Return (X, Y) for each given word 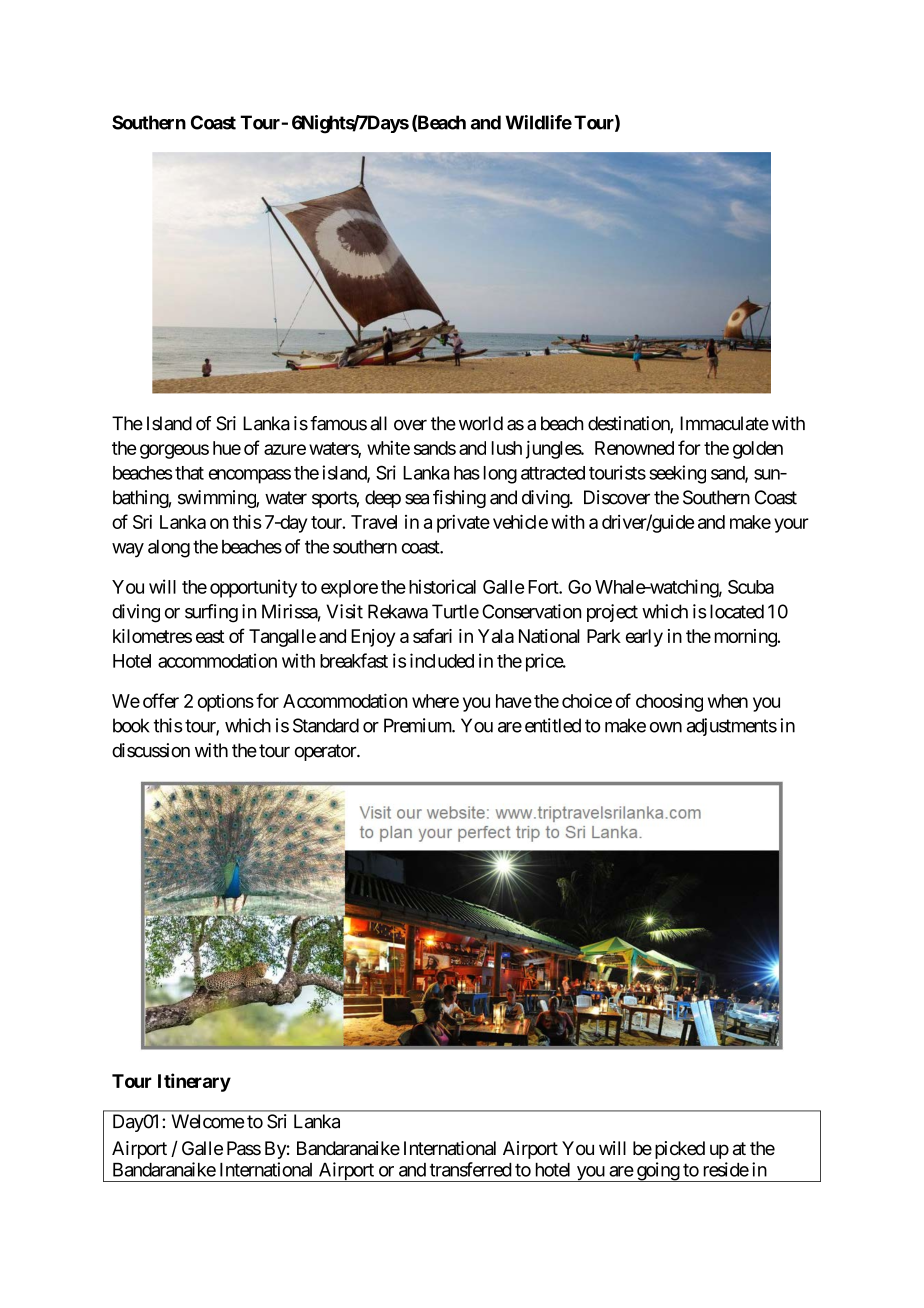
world (481, 423)
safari (432, 635)
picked (680, 1150)
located (737, 611)
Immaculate (724, 423)
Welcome (208, 1121)
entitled (553, 725)
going (657, 1172)
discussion (151, 750)
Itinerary (194, 1082)
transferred (471, 1169)
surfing (211, 613)
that (189, 473)
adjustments (732, 727)
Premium (418, 725)
